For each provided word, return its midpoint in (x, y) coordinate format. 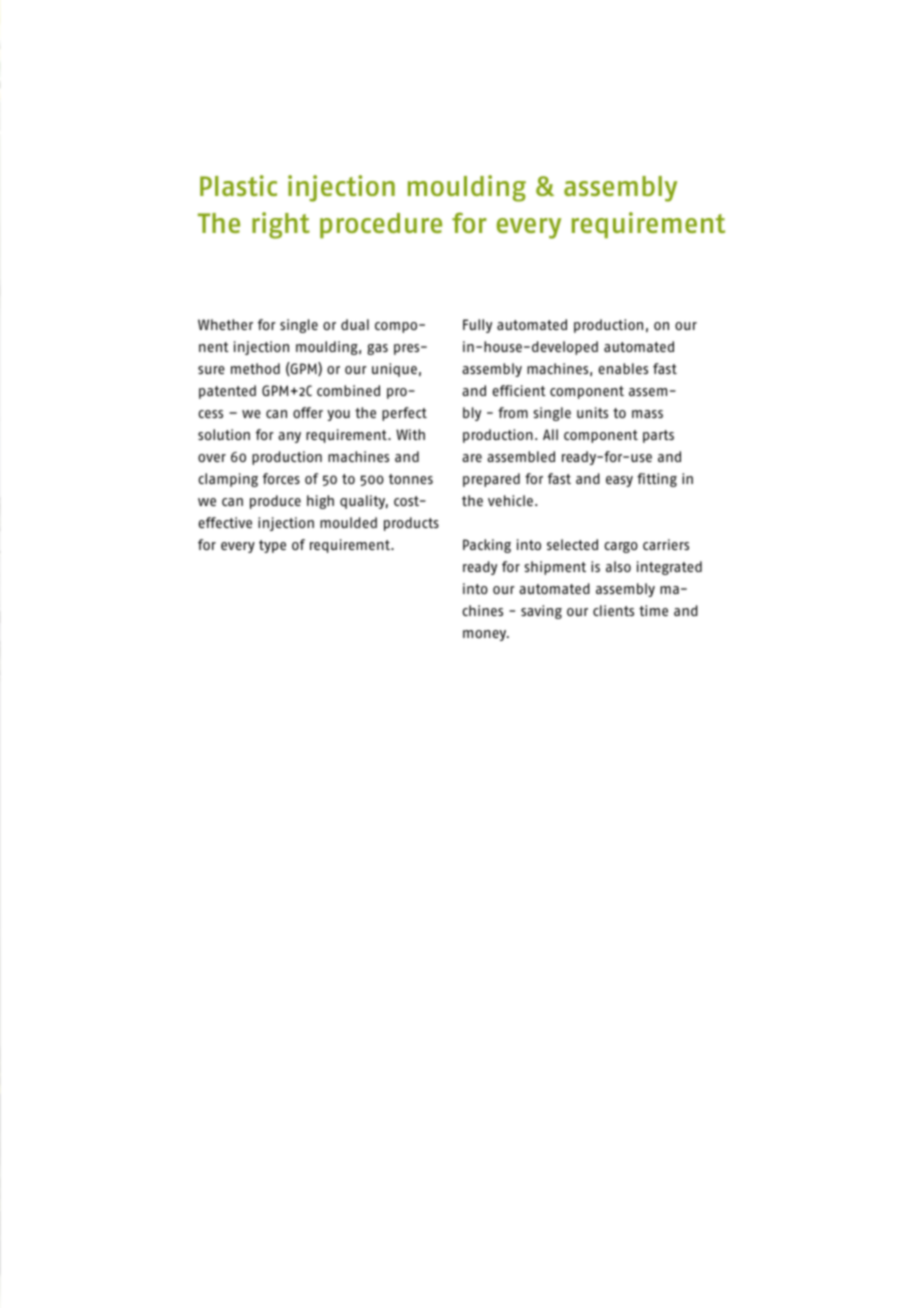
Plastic (238, 185)
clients (613, 610)
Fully (477, 326)
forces (281, 478)
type (272, 546)
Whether (225, 324)
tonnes (411, 479)
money (486, 635)
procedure (381, 225)
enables (623, 368)
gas (377, 349)
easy (619, 481)
